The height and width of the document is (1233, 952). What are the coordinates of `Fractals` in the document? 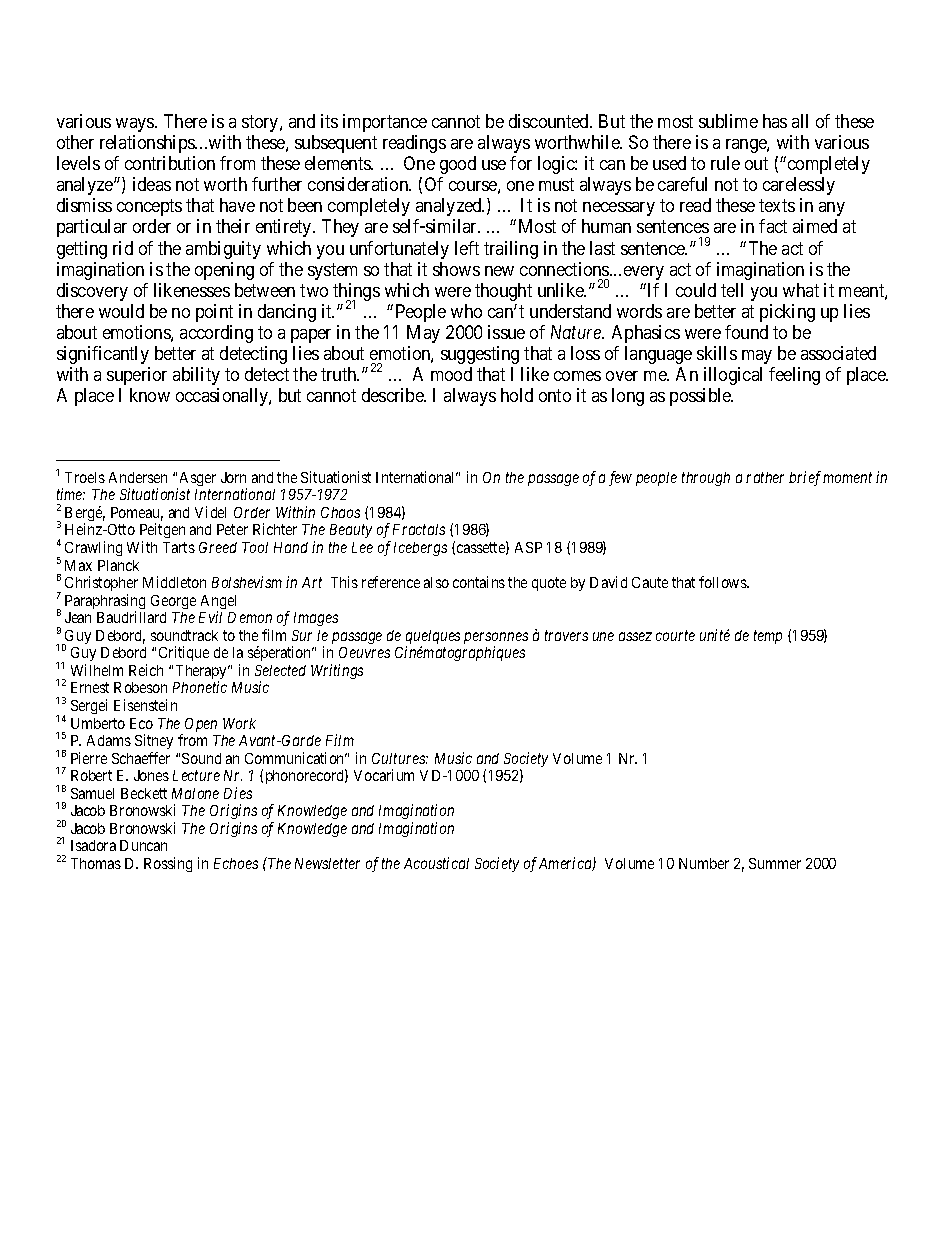 It's located at (419, 529).
